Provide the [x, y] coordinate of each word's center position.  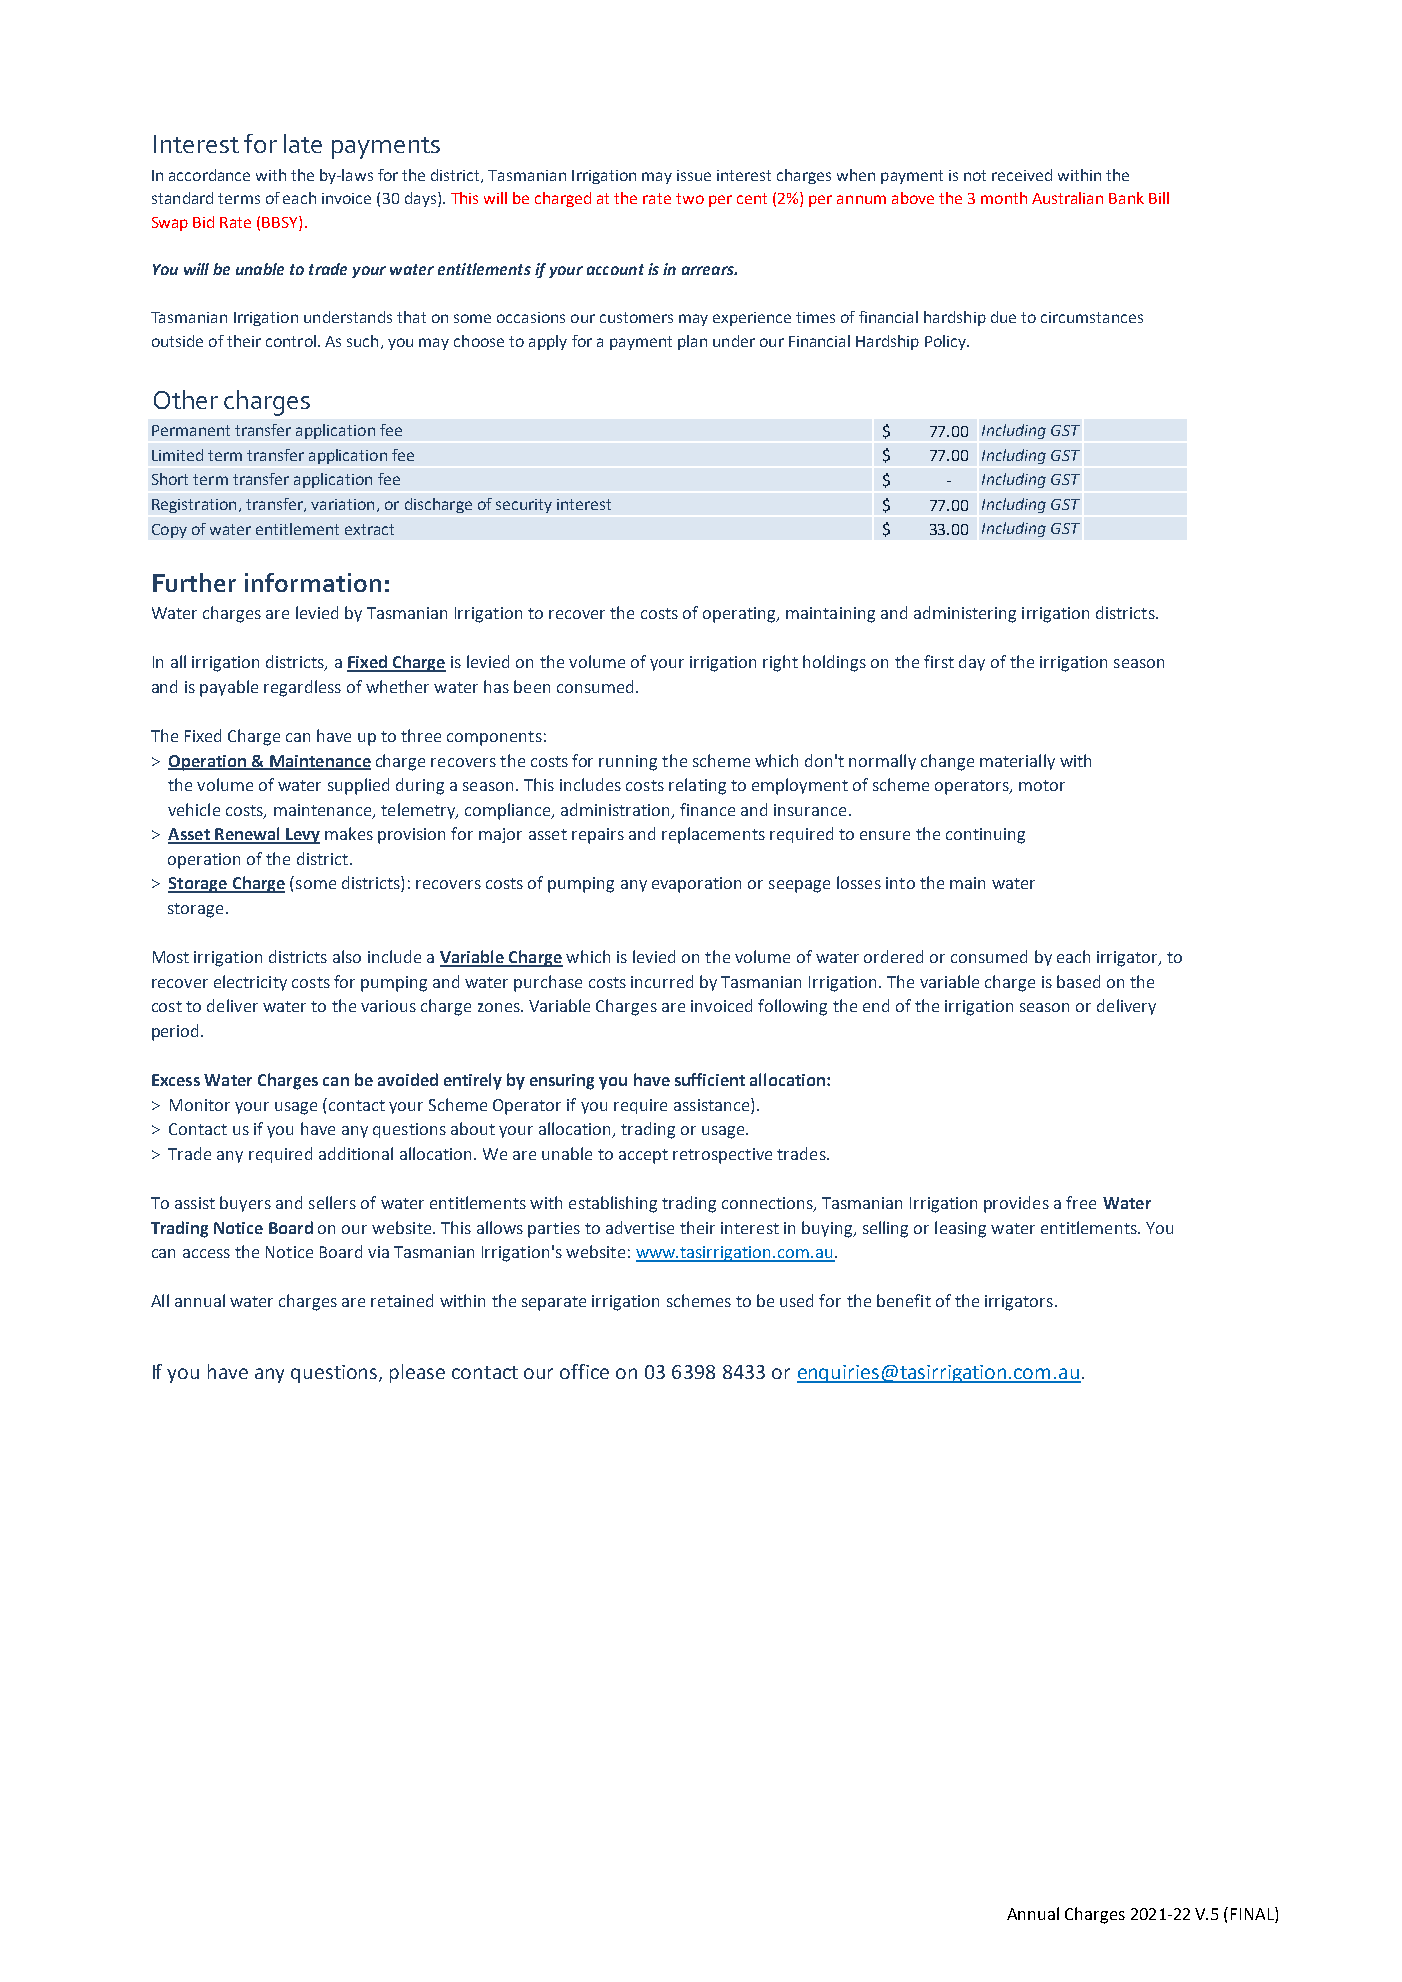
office [584, 1371]
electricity [250, 983]
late [303, 143]
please [417, 1373]
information [313, 582]
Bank [1126, 198]
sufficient [710, 1079]
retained [402, 1300]
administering [965, 614]
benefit [904, 1300]
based [1078, 981]
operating [740, 615]
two [690, 198]
